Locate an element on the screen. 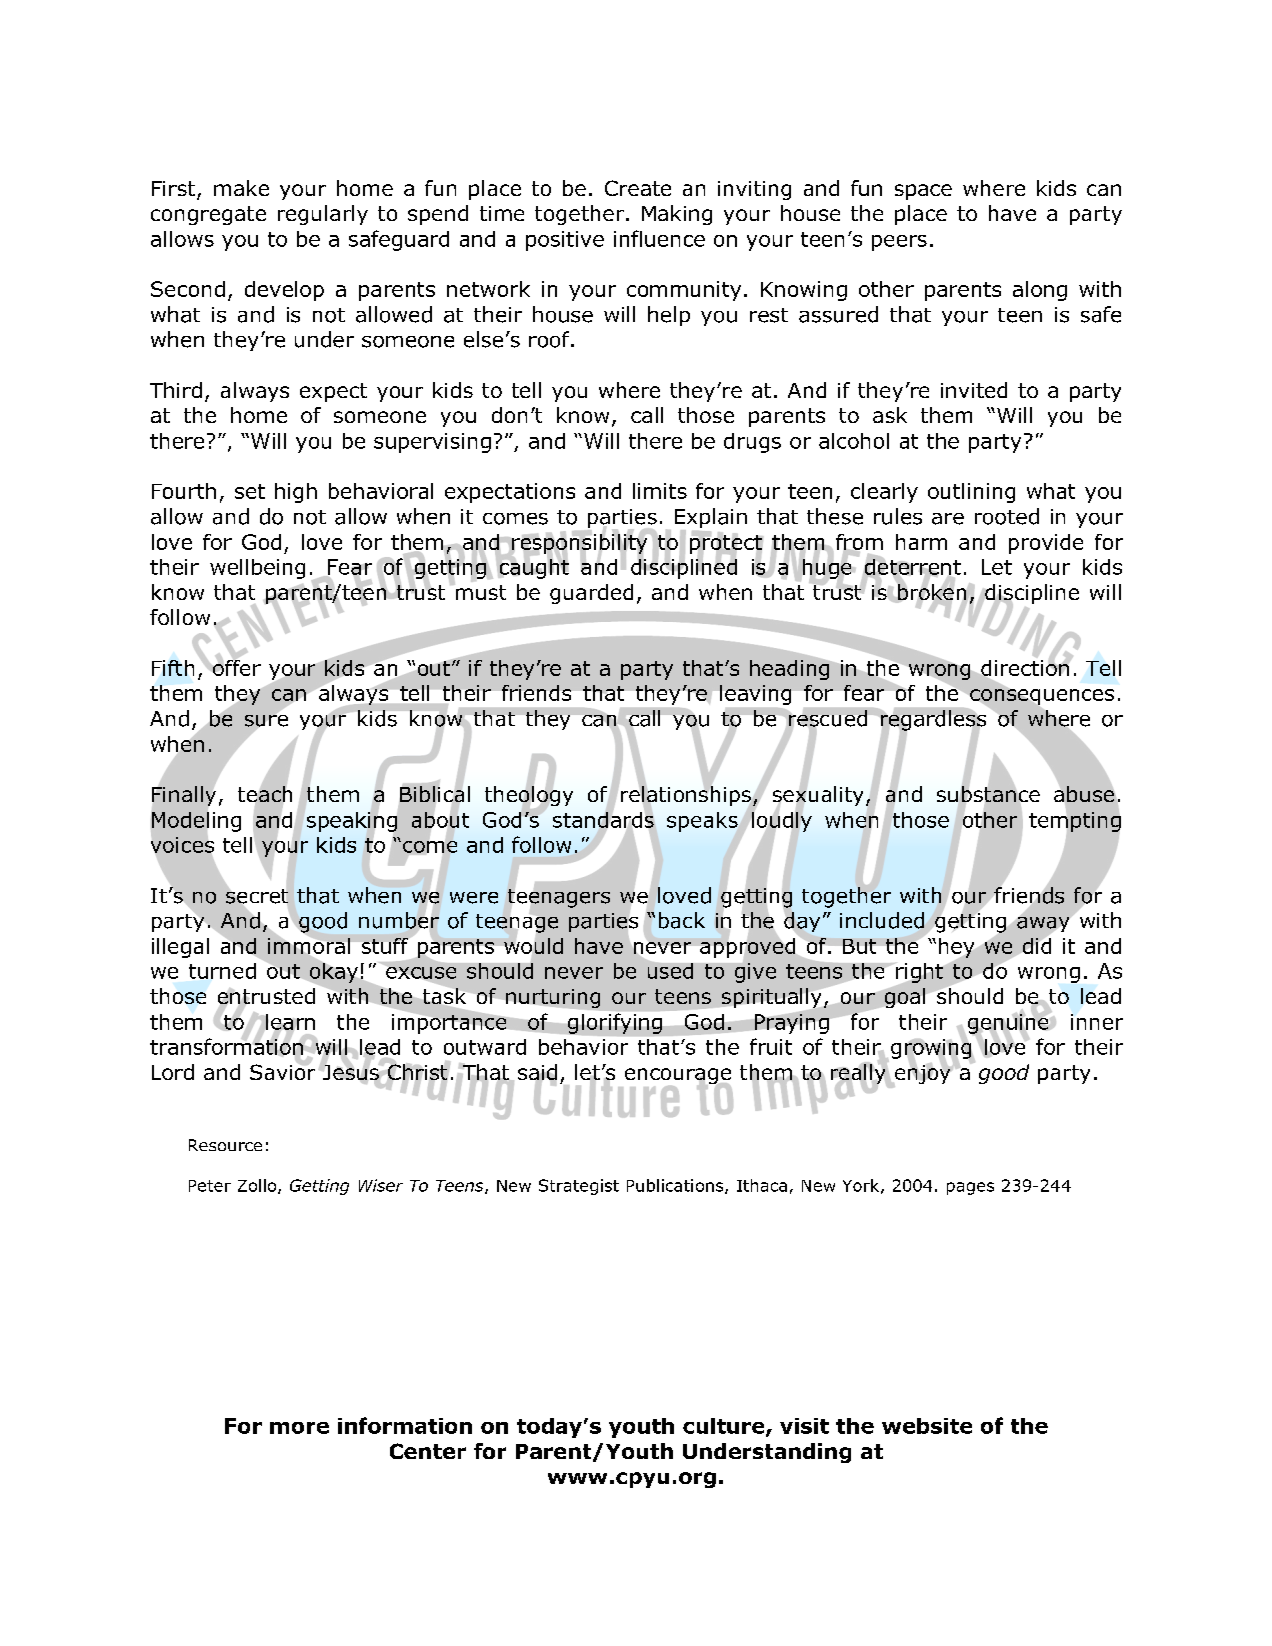  high is located at coordinates (296, 493).
